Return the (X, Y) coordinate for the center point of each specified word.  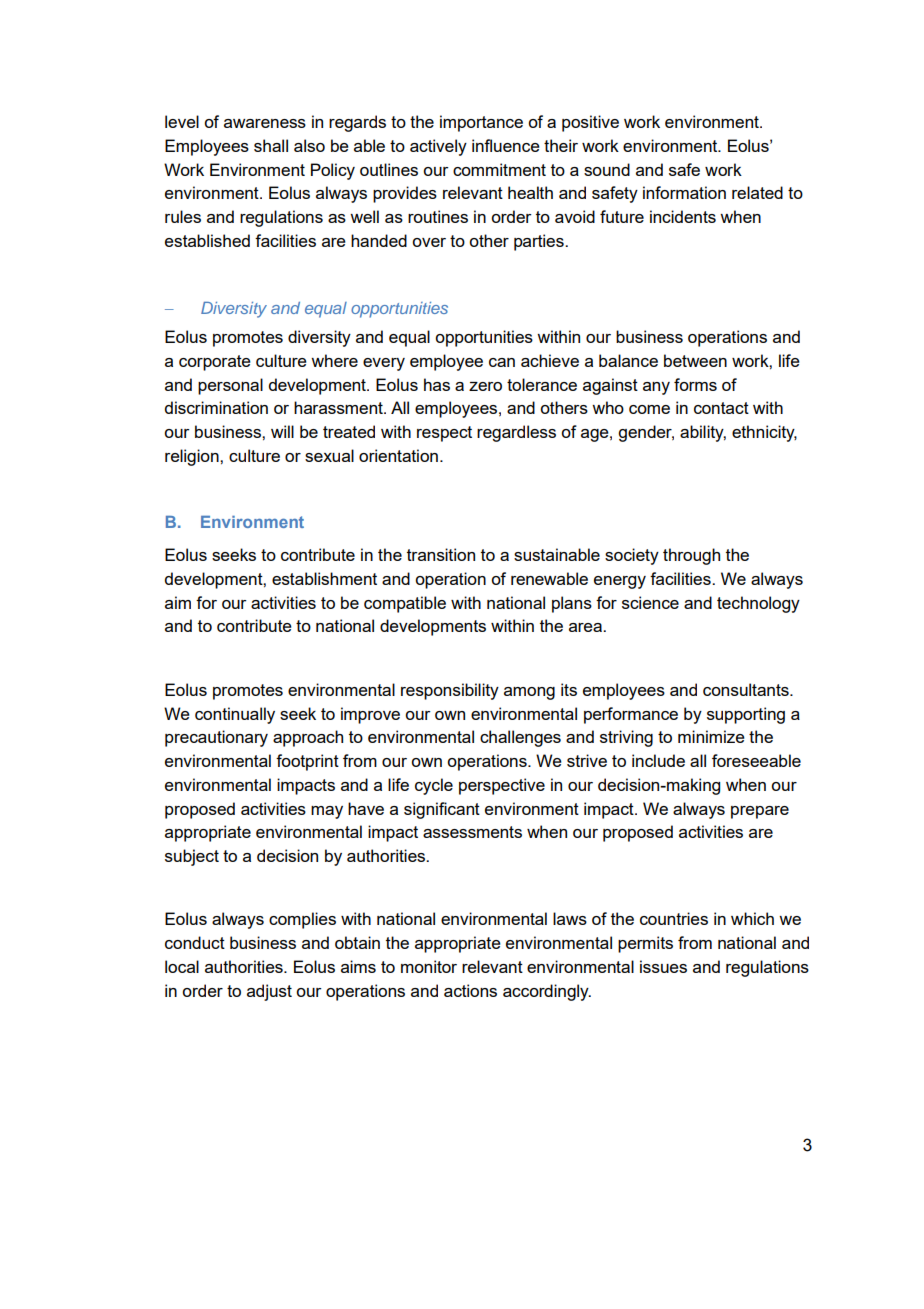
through (691, 556)
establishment (324, 578)
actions (470, 990)
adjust (269, 992)
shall (271, 145)
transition (441, 554)
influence (506, 145)
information (684, 192)
